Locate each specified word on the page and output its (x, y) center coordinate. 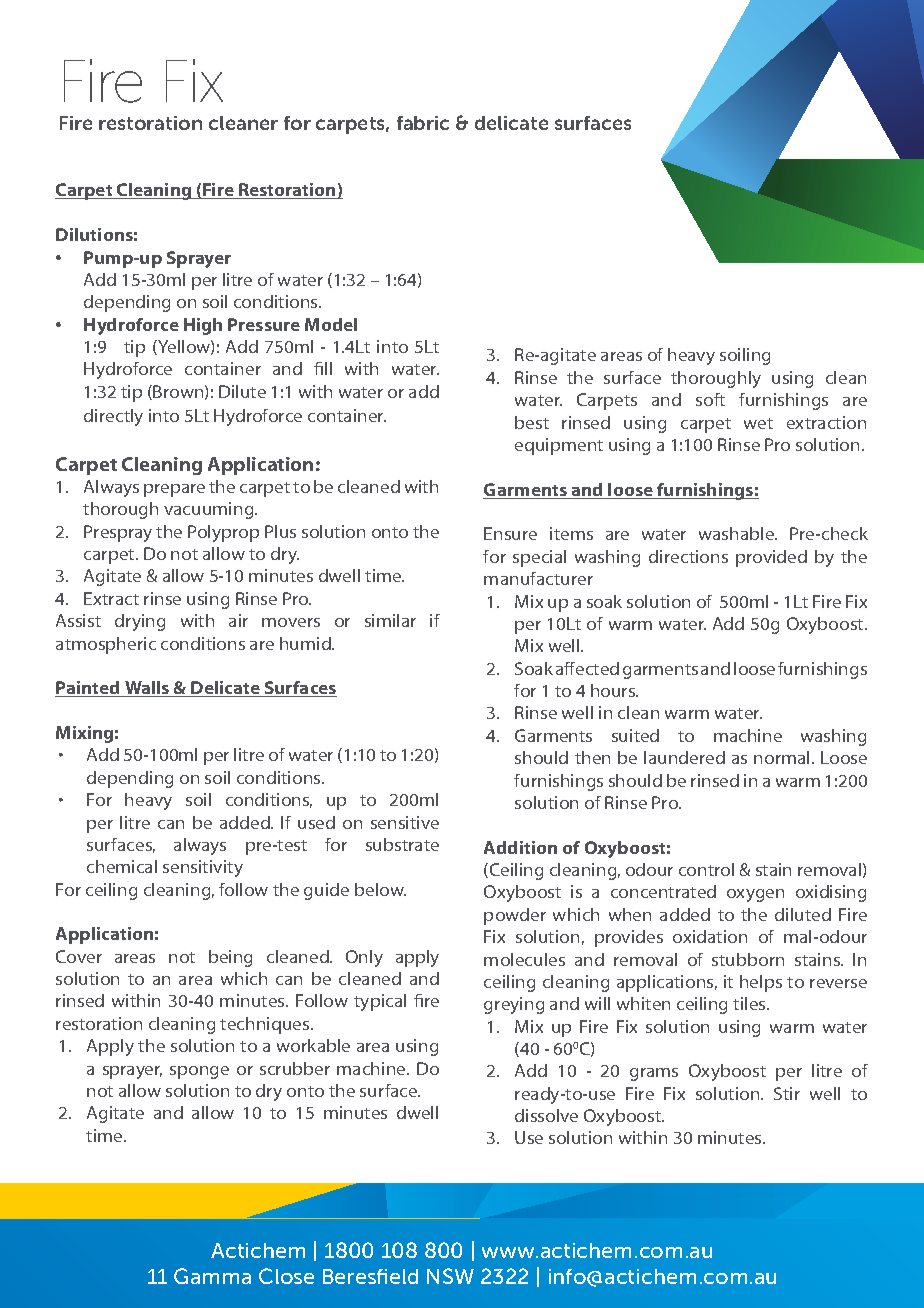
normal (783, 757)
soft (710, 399)
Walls (147, 689)
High (203, 326)
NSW (450, 1276)
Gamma (212, 1276)
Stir (787, 1093)
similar (390, 620)
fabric (423, 123)
